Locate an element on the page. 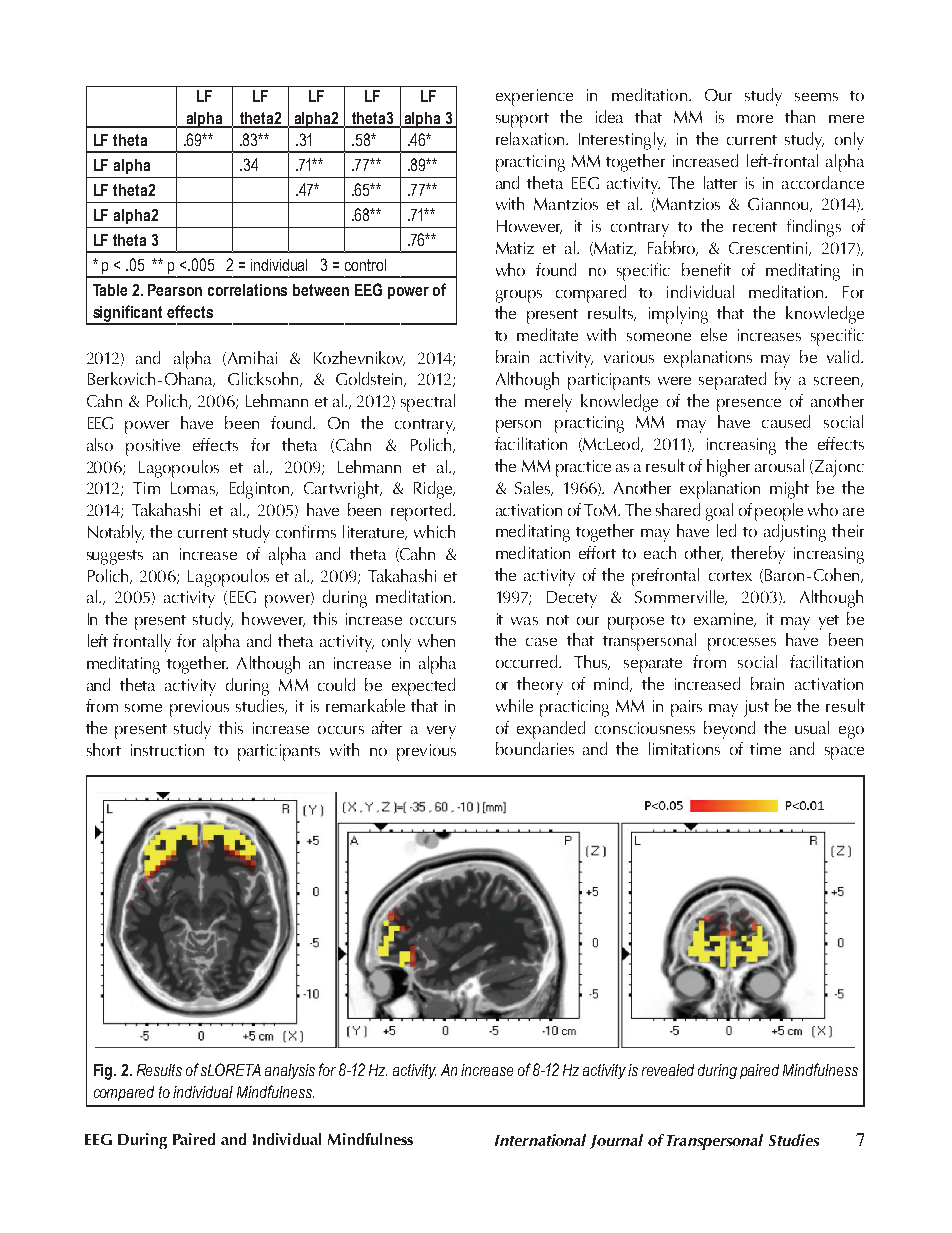 This document has height=1233, width=952. arousal is located at coordinates (779, 465).
